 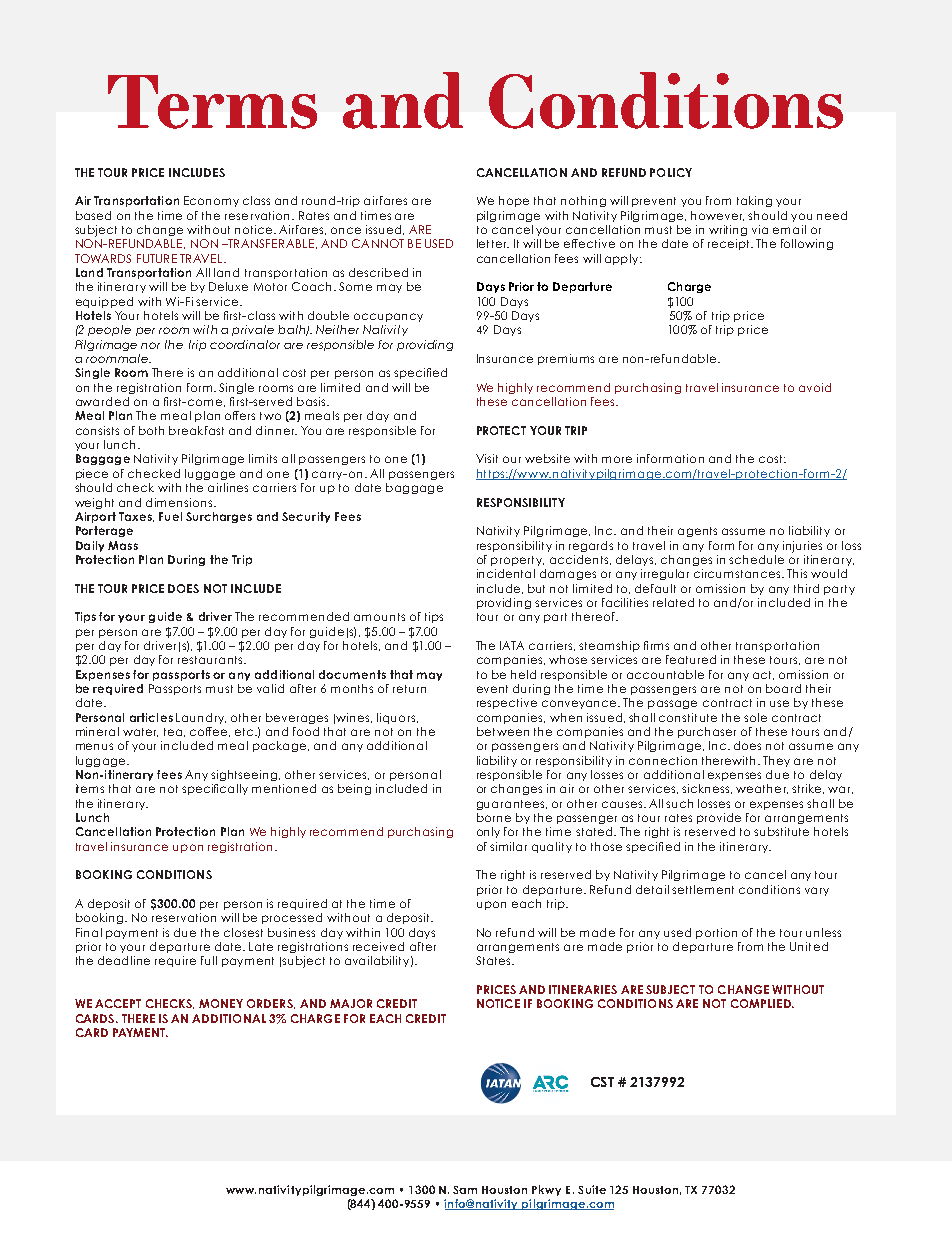 I want to click on hope, so click(x=514, y=201).
